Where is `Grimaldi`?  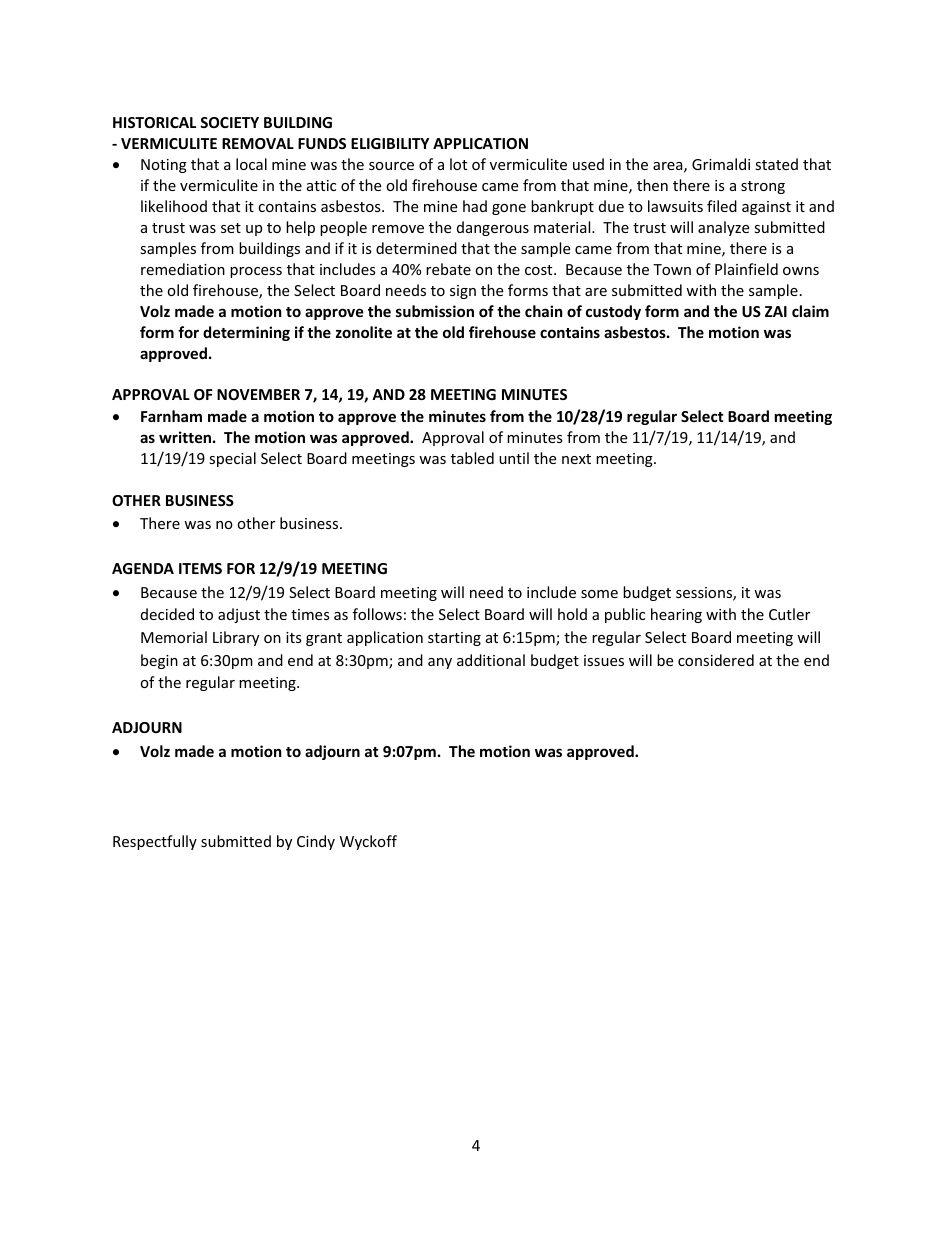
Grimaldi is located at coordinates (721, 164).
